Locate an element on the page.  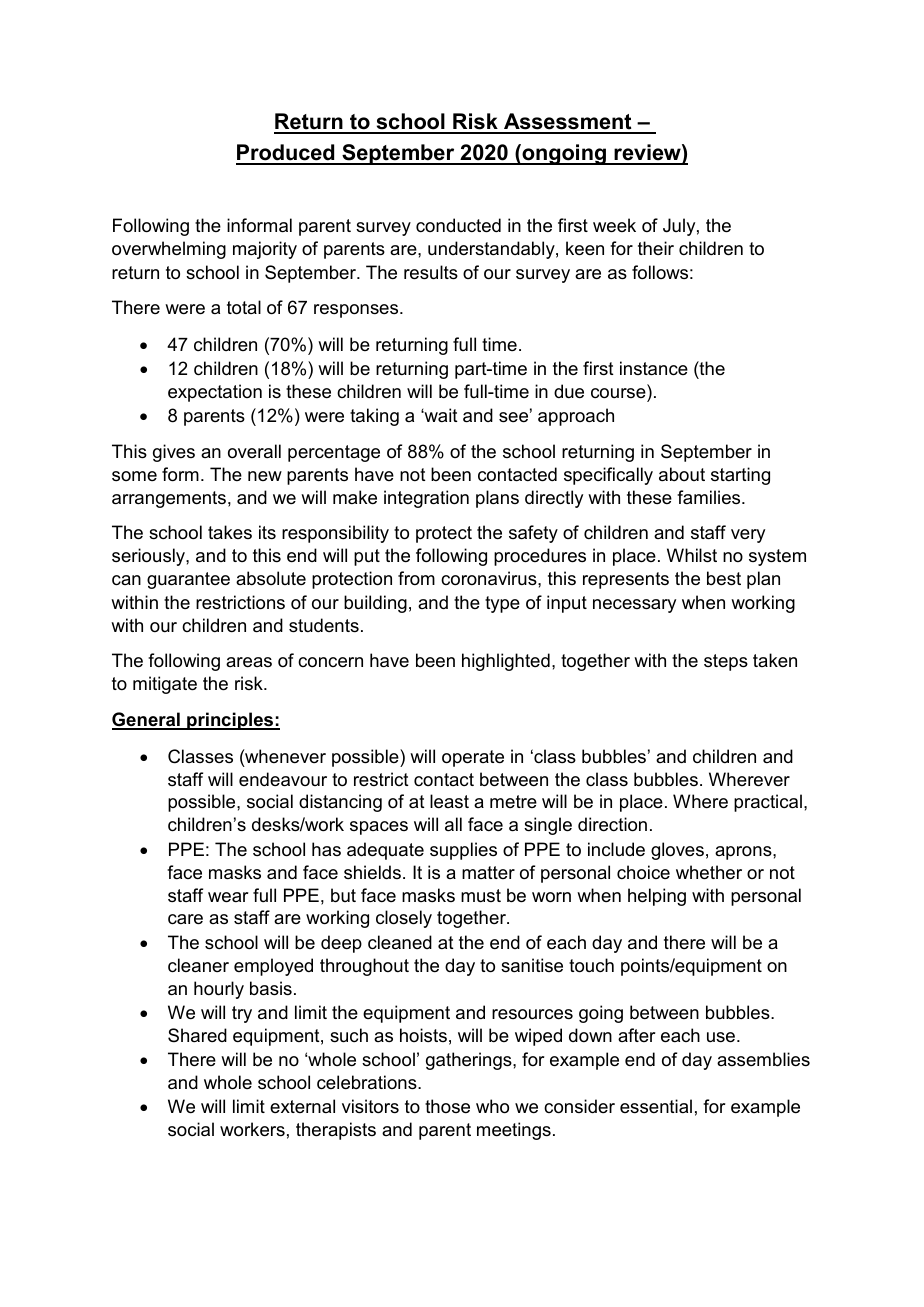
essential is located at coordinates (656, 1106).
